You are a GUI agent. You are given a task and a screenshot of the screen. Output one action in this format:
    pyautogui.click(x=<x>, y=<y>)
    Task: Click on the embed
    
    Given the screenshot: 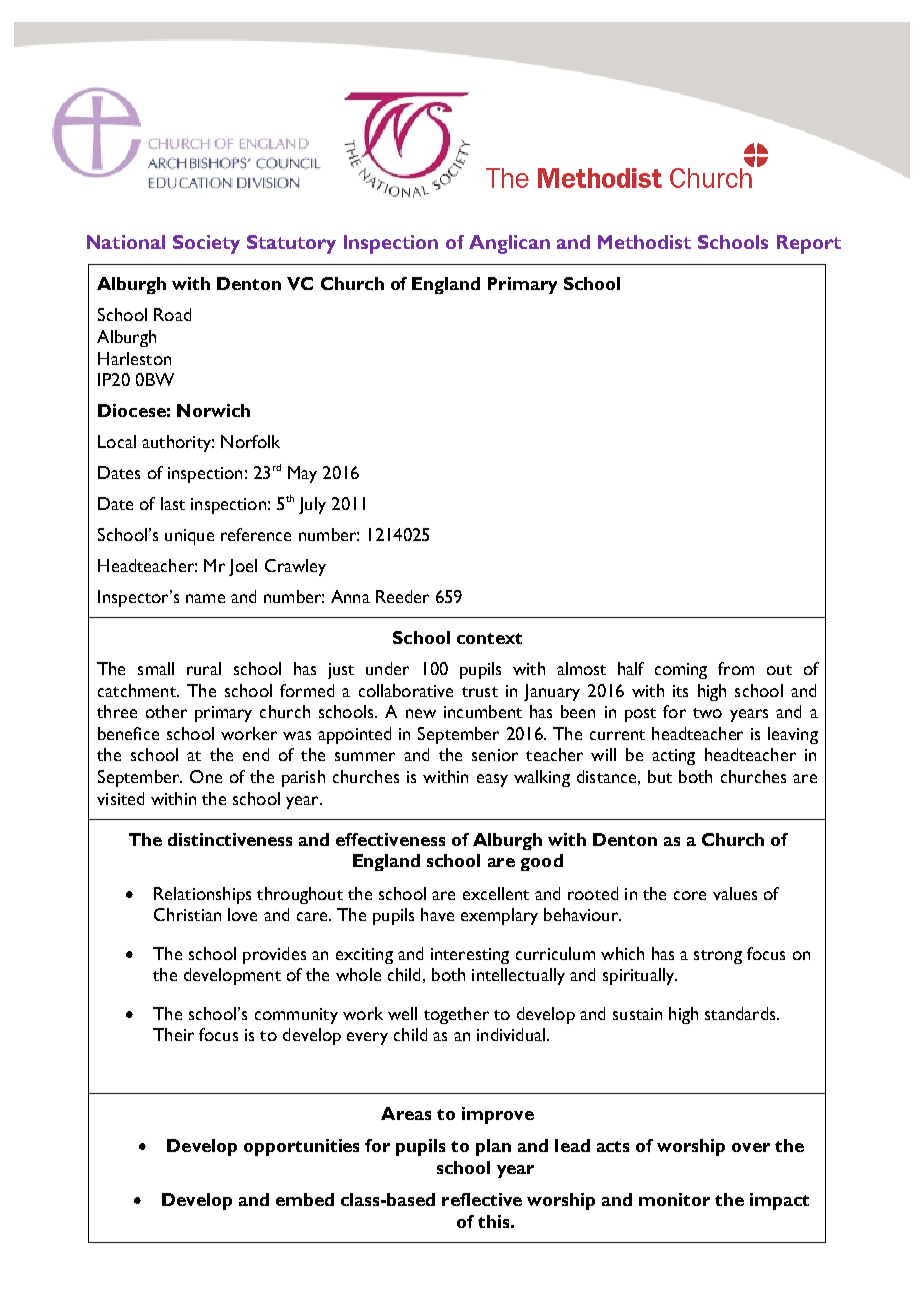 What is the action you would take?
    pyautogui.click(x=305, y=1199)
